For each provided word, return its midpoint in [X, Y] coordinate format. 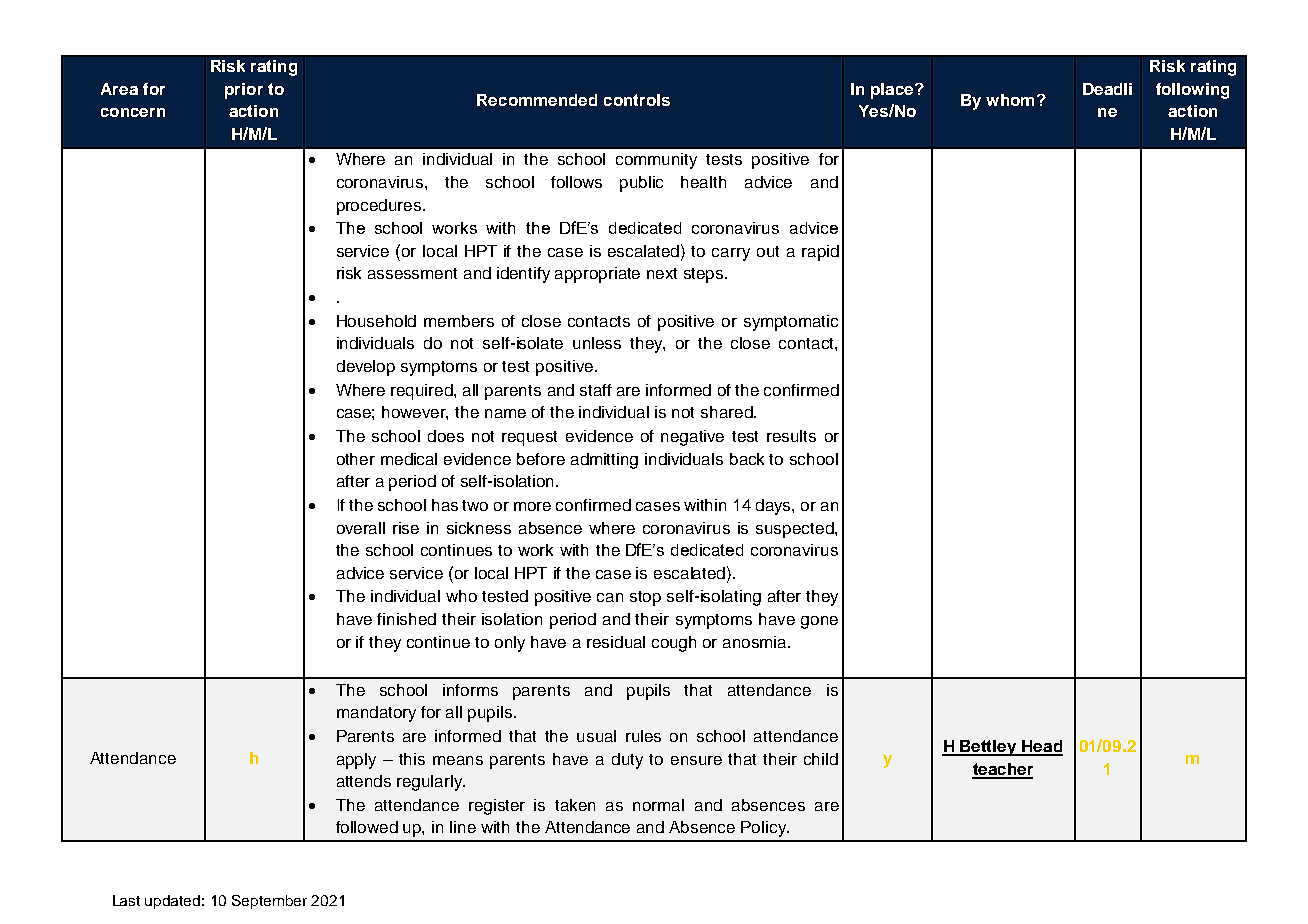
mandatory [376, 714]
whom [1010, 100]
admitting [604, 461]
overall [361, 528]
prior [244, 91]
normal [658, 805]
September [269, 902]
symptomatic [791, 323]
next [662, 273]
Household [376, 321]
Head [1041, 747]
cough [674, 644]
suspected [796, 530]
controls [637, 100]
